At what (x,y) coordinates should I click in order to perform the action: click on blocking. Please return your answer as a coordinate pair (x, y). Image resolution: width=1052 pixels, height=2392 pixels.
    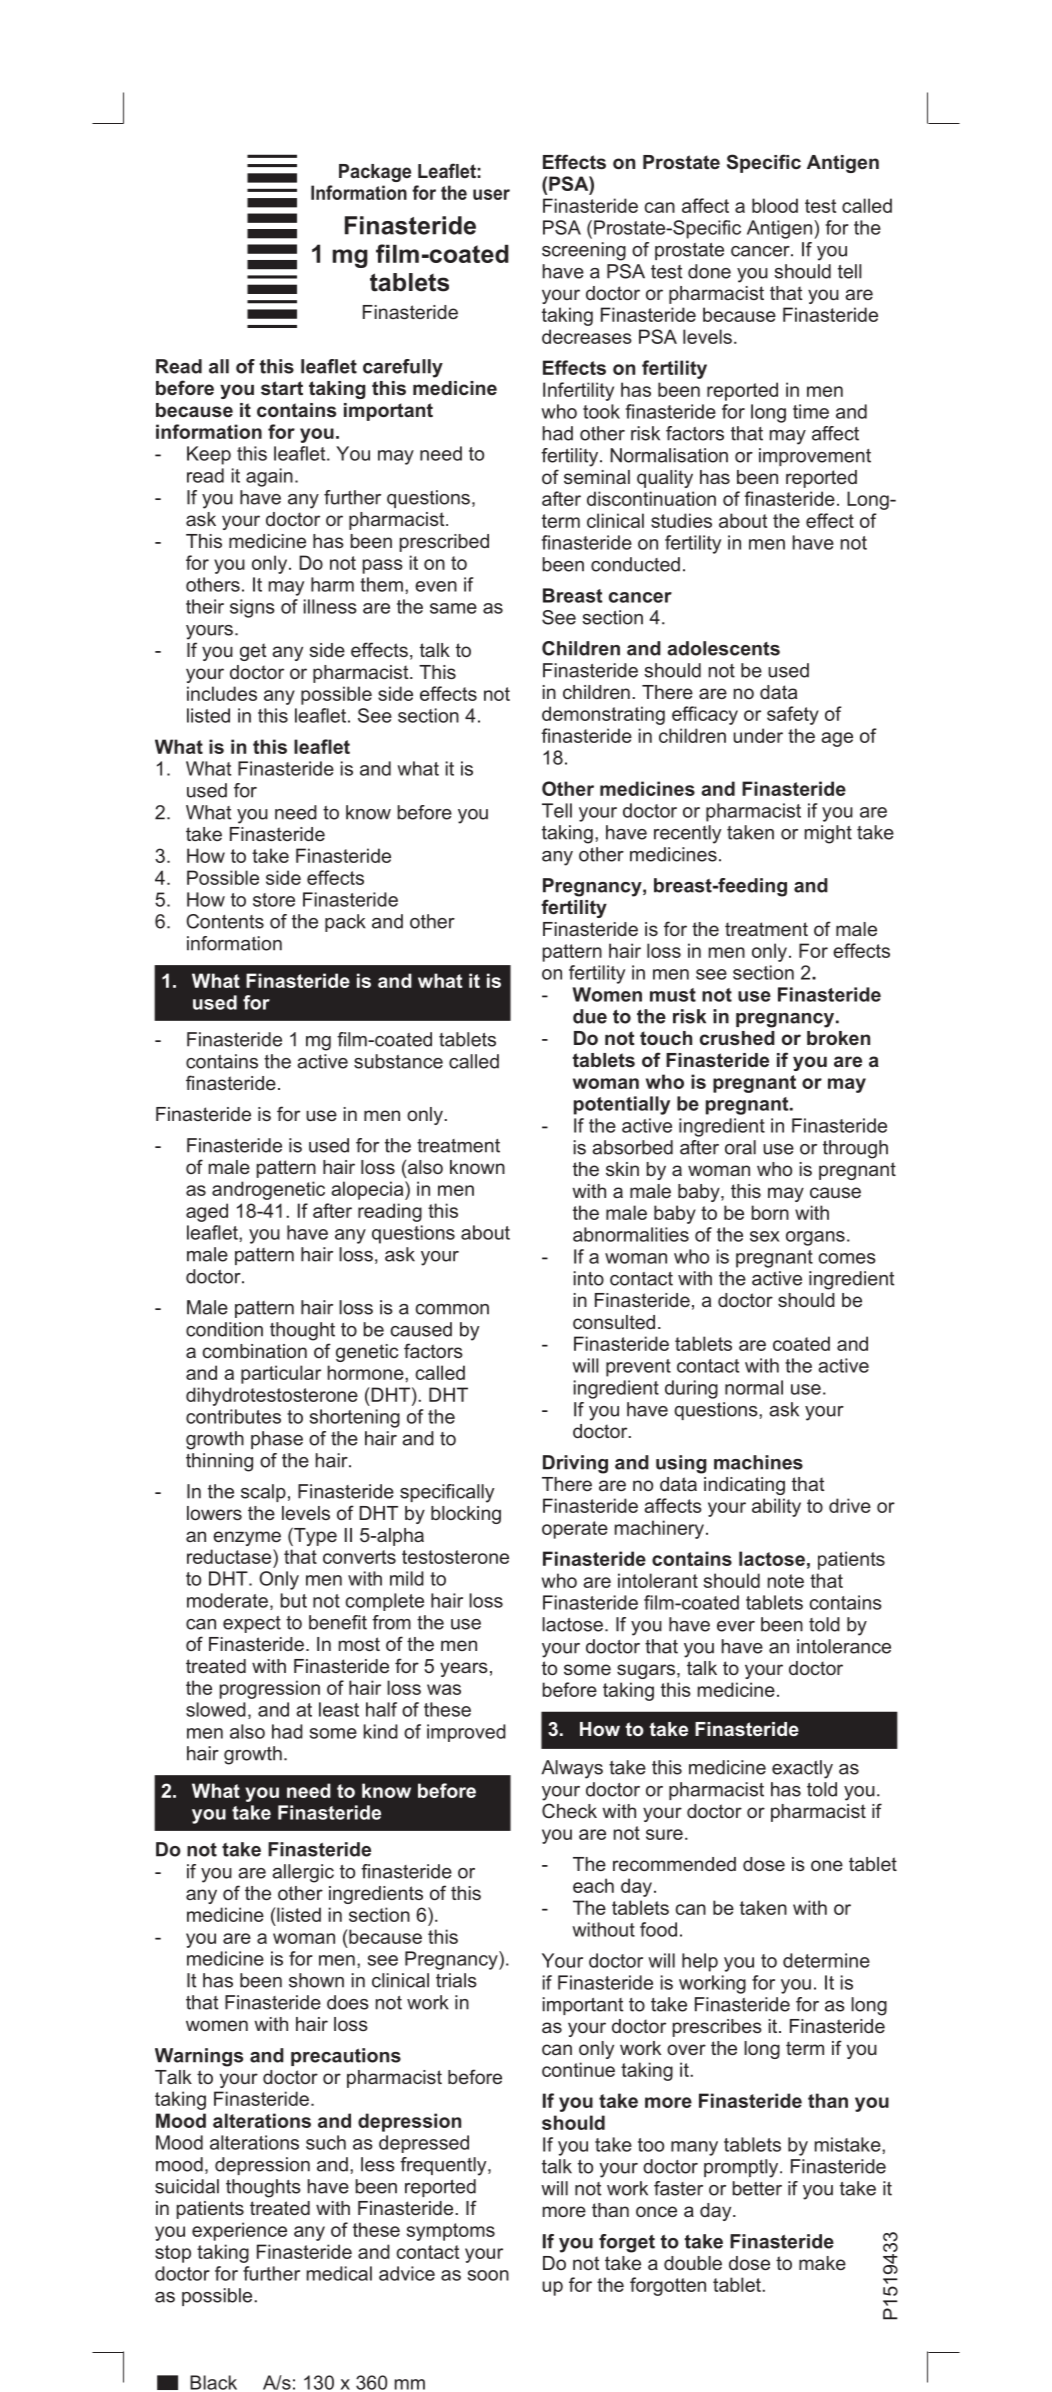
    Looking at the image, I should click on (466, 1515).
